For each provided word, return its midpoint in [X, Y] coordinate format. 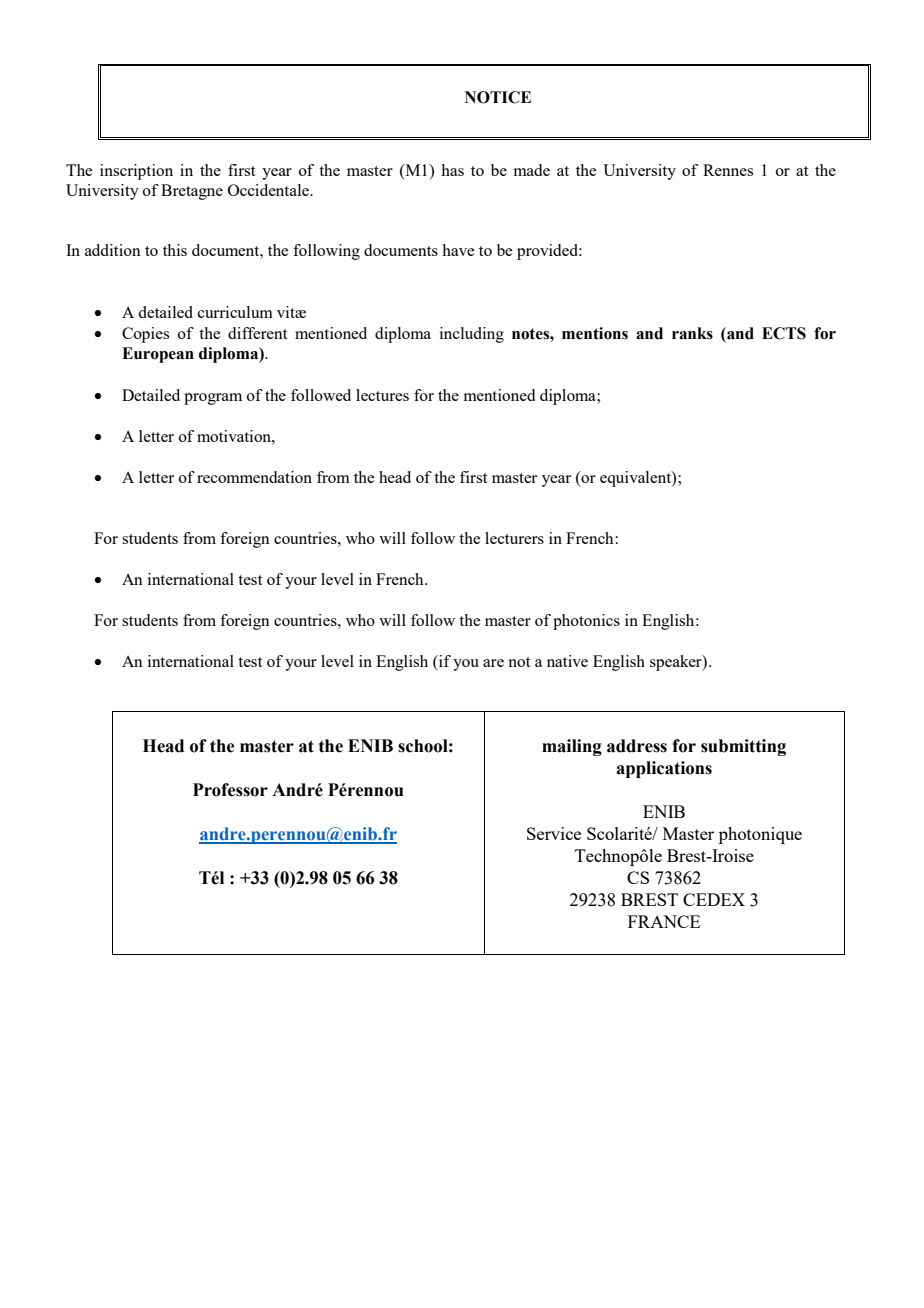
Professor [230, 790]
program [213, 399]
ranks [692, 333]
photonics [586, 622]
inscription [136, 172]
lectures [382, 395]
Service [554, 833]
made [532, 170]
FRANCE [664, 921]
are [493, 663]
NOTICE [498, 97]
